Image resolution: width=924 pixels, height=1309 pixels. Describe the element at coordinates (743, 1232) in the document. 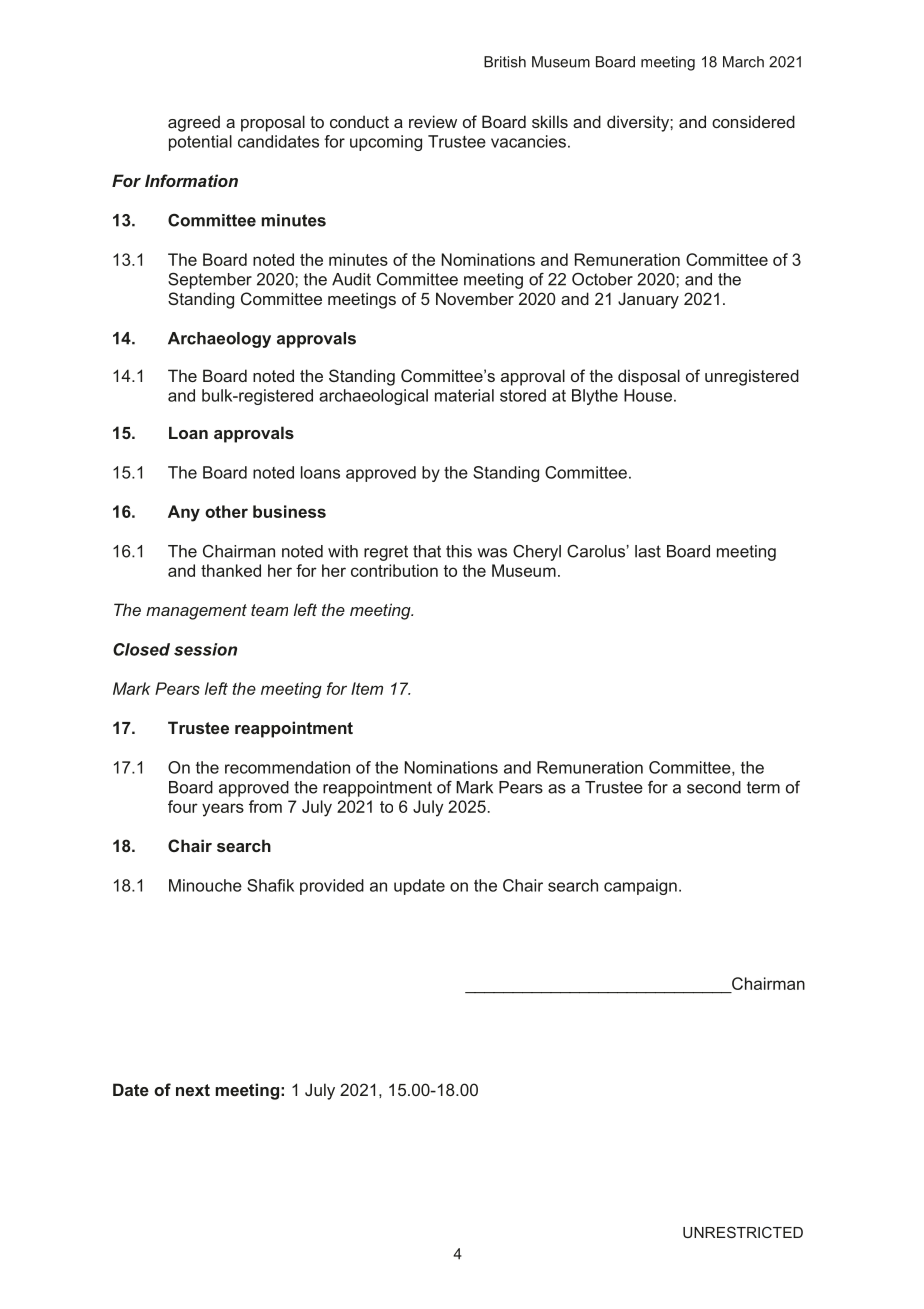

I see `UNRESTRICTED` at that location.
